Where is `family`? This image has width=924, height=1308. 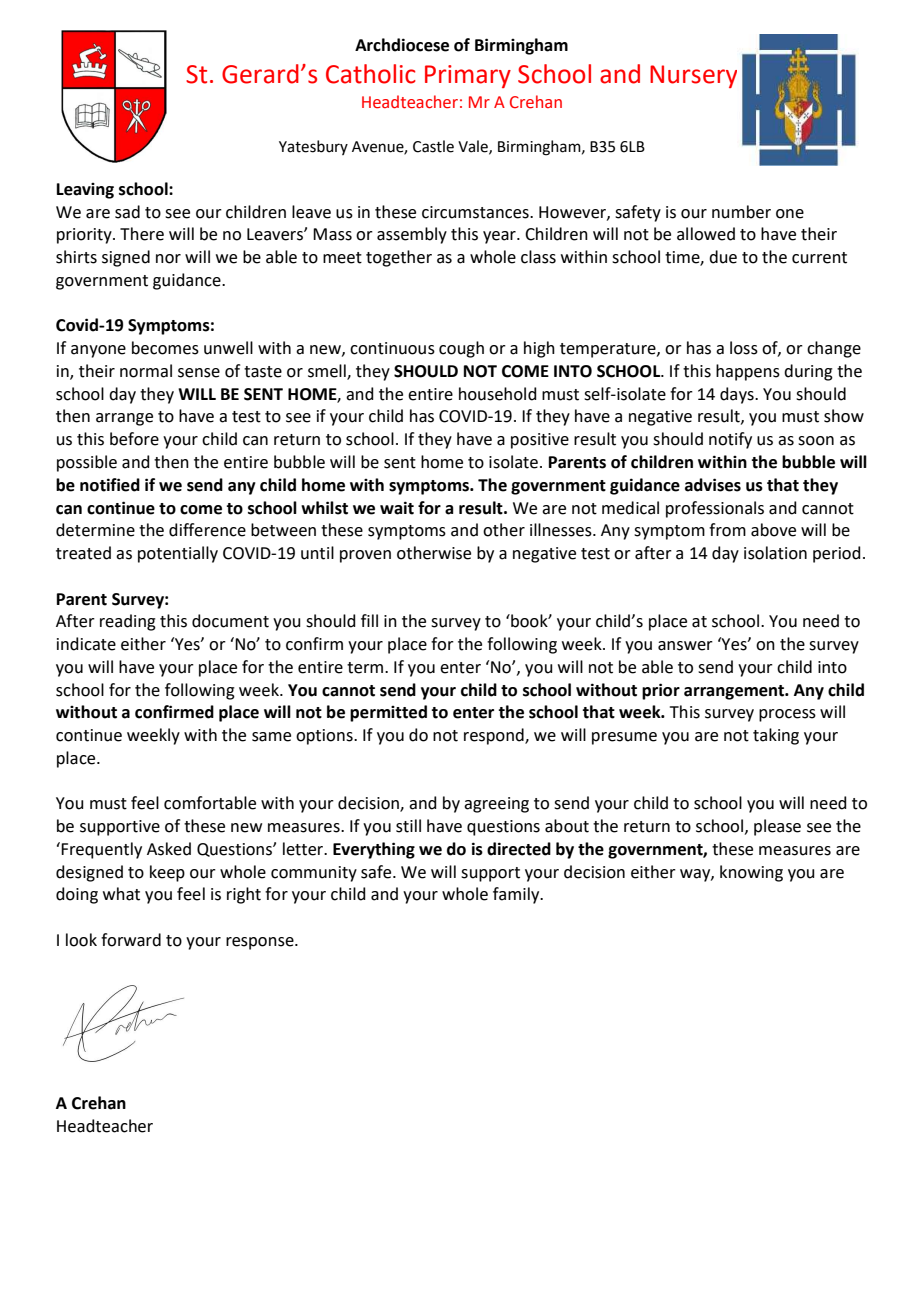 family is located at coordinates (517, 895).
